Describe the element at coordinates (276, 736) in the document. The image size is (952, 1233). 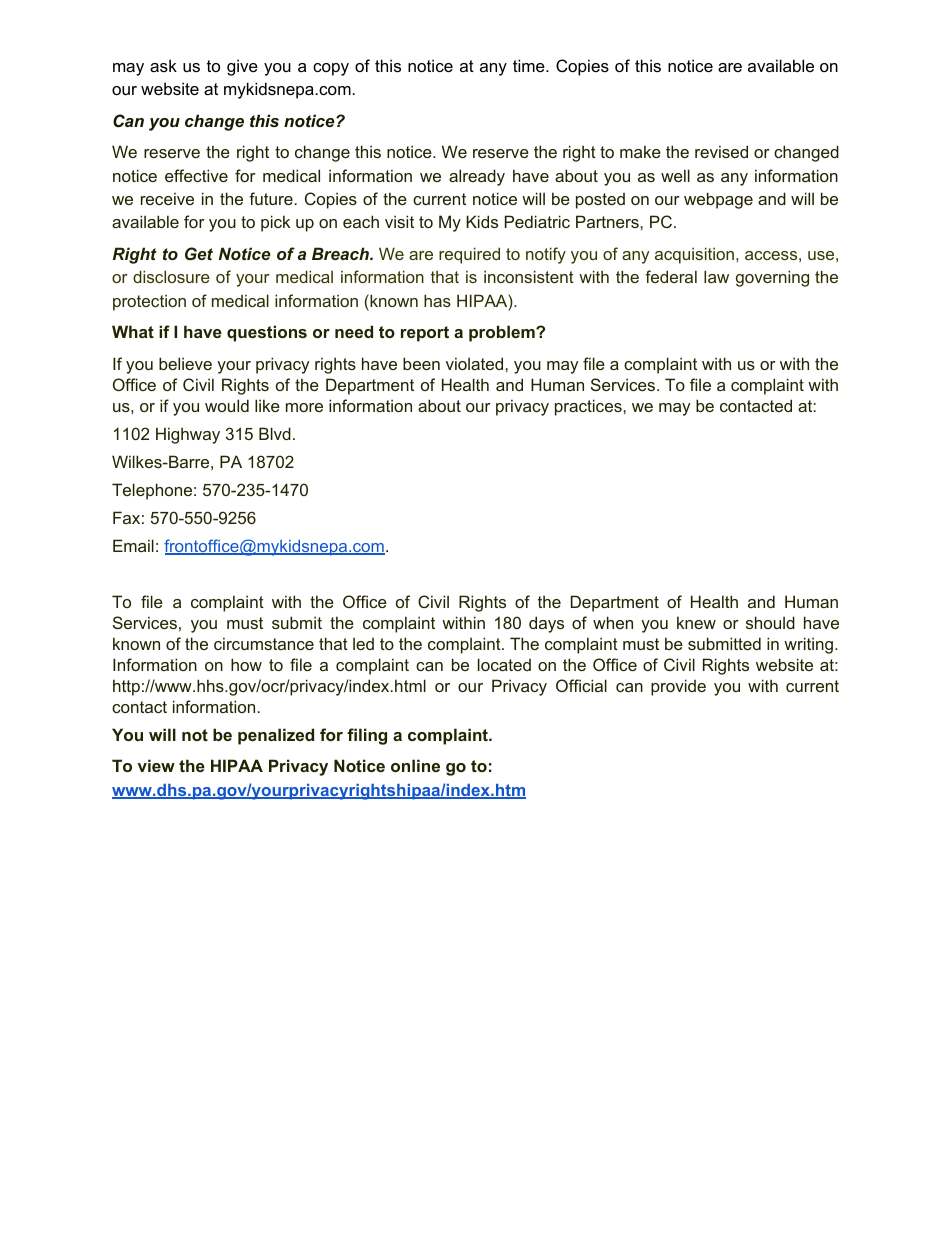
I see `penalized` at that location.
